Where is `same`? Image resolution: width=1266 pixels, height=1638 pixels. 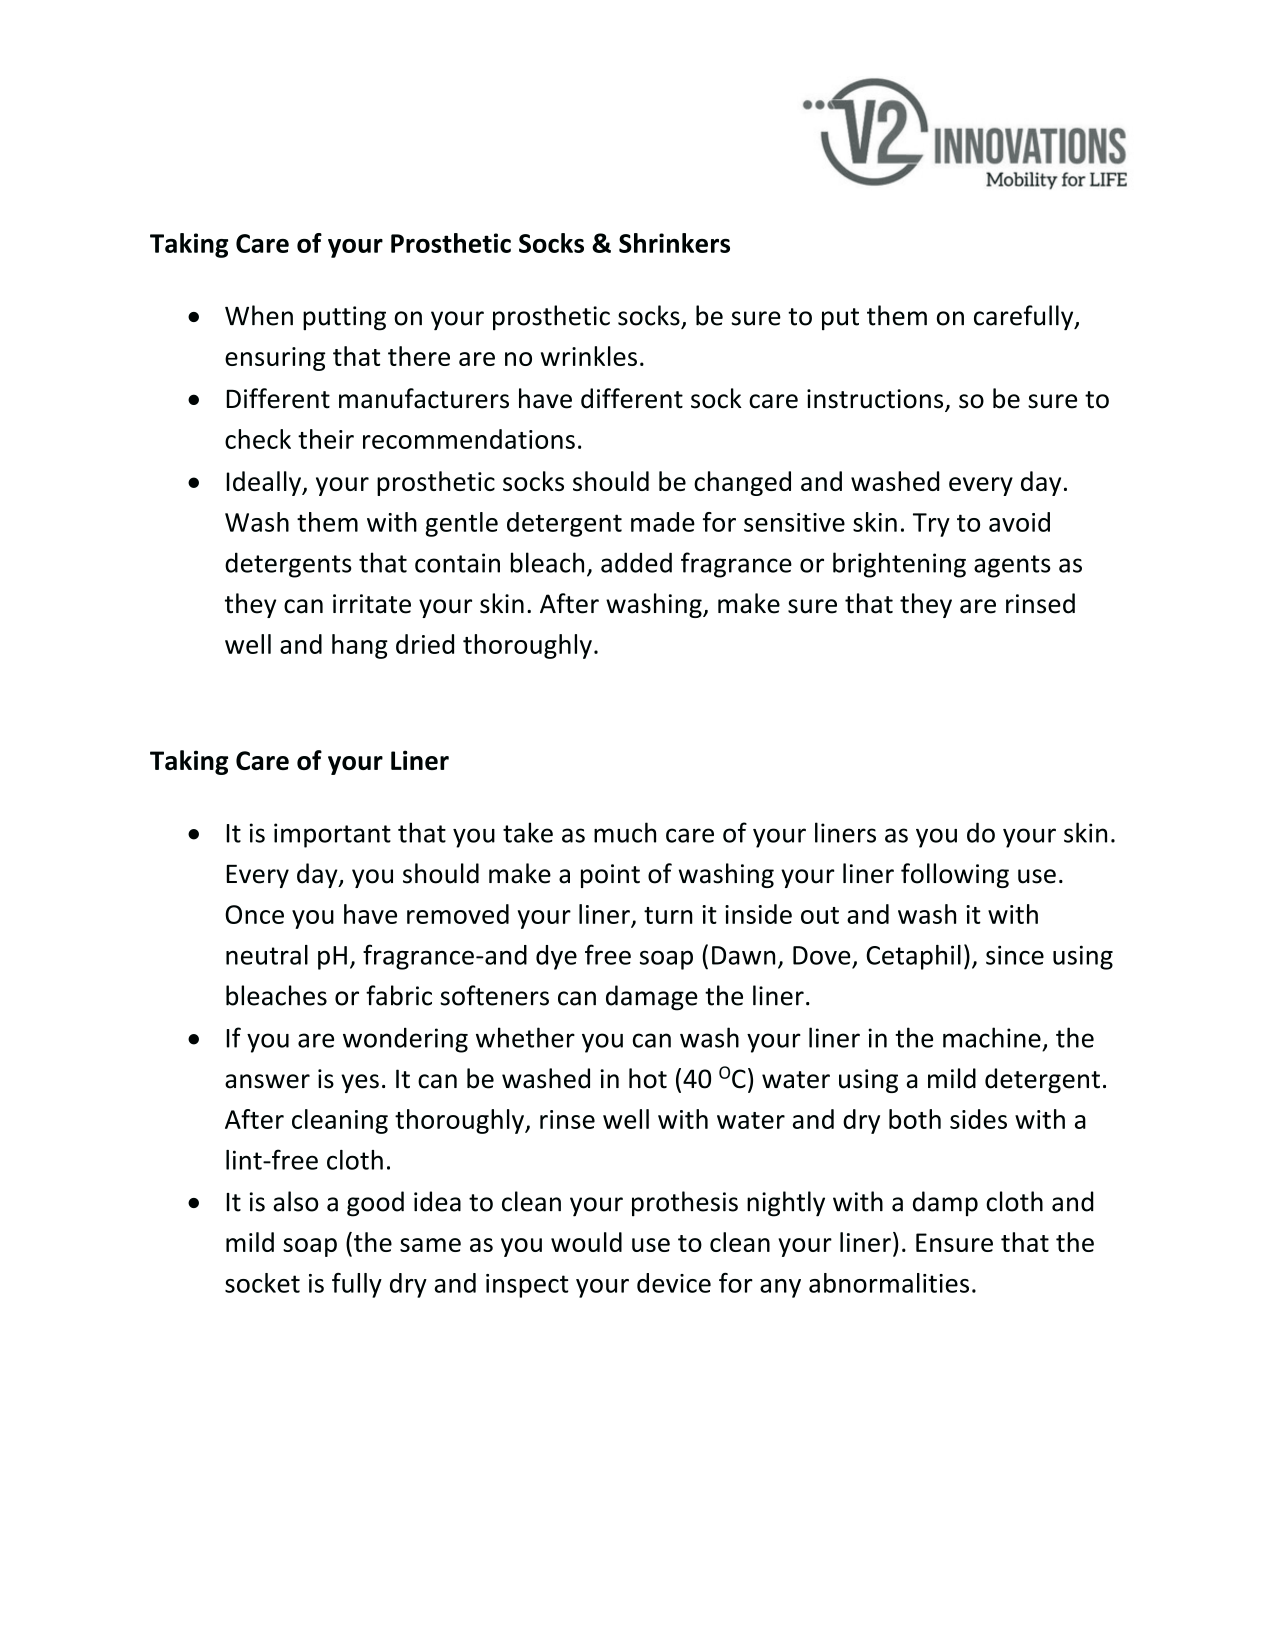 same is located at coordinates (430, 1245).
